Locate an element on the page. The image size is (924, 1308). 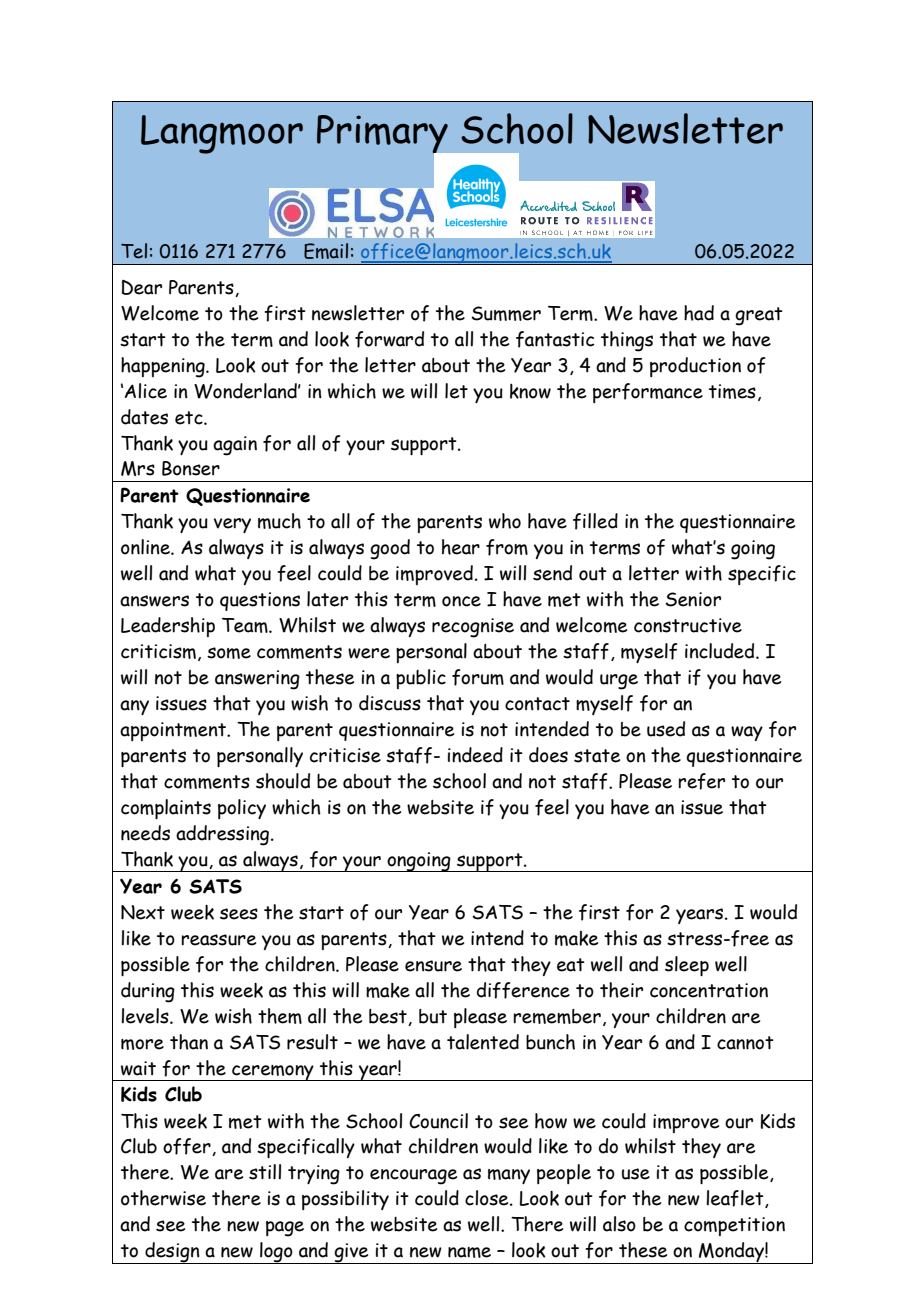
ensure is located at coordinates (433, 966).
